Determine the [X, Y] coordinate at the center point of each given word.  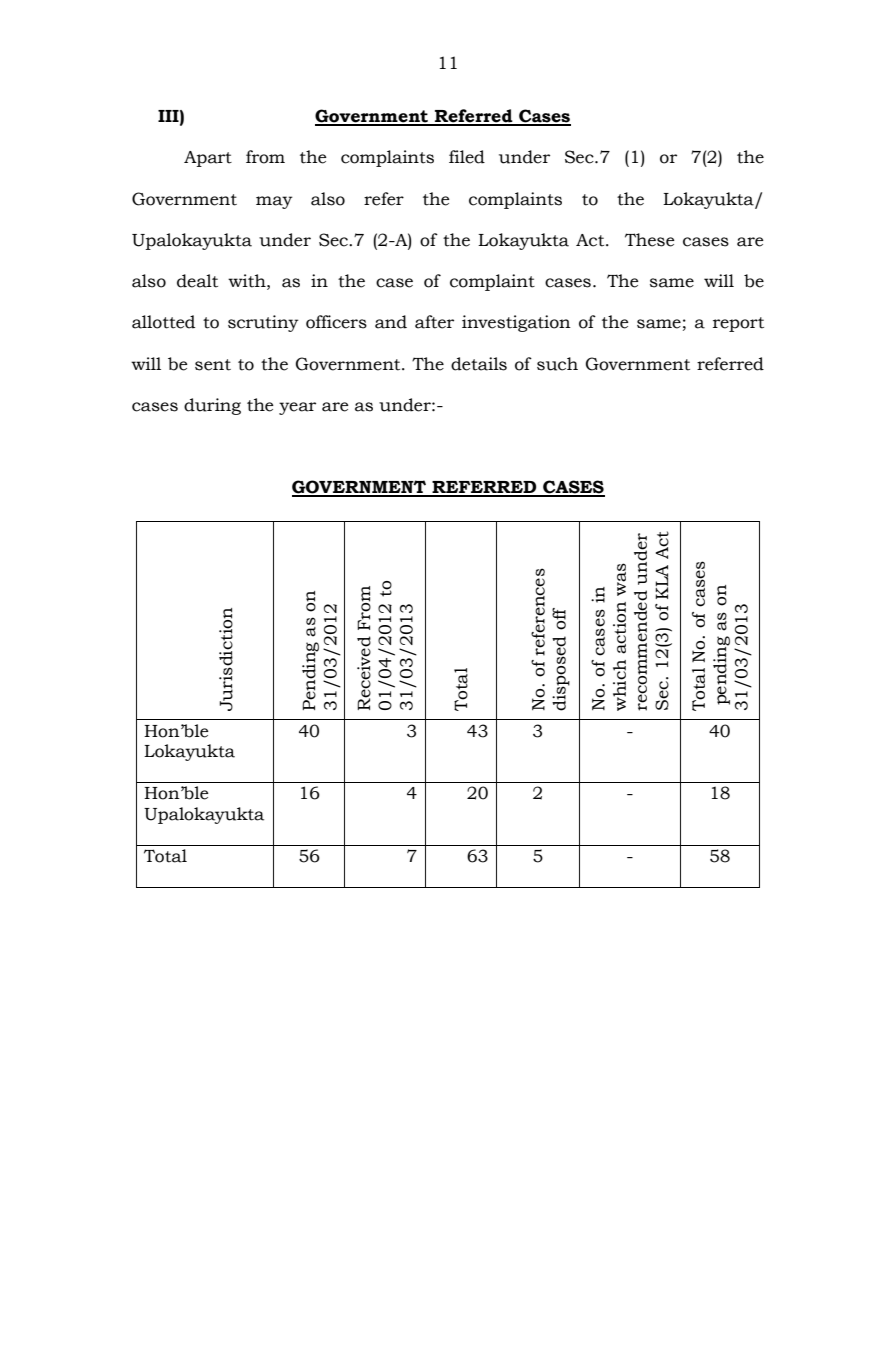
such [557, 364]
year [297, 408]
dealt [197, 281]
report [738, 324]
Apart [208, 159]
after [434, 322]
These [650, 240]
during [212, 406]
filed [467, 157]
